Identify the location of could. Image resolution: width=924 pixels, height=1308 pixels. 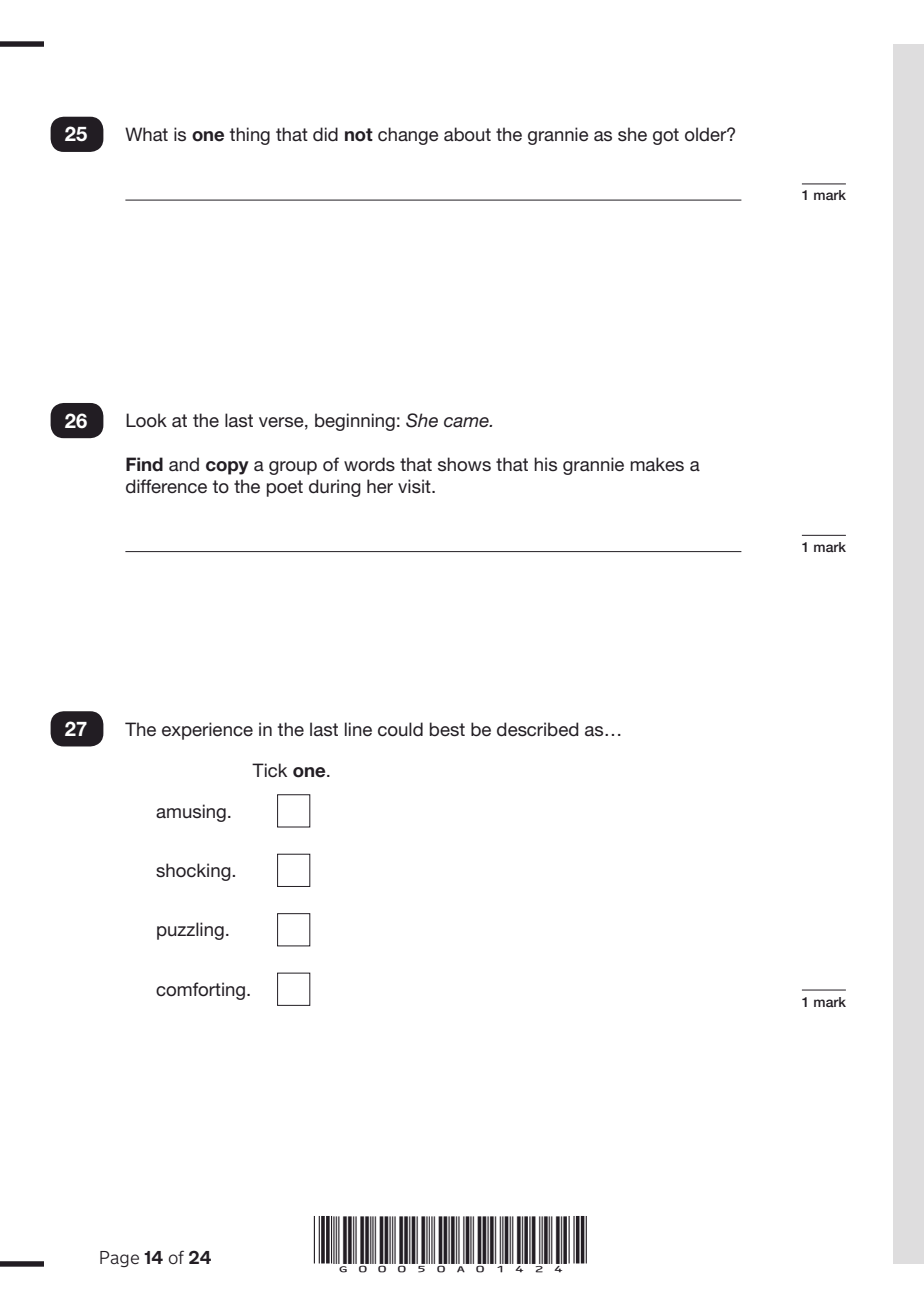
(400, 729).
